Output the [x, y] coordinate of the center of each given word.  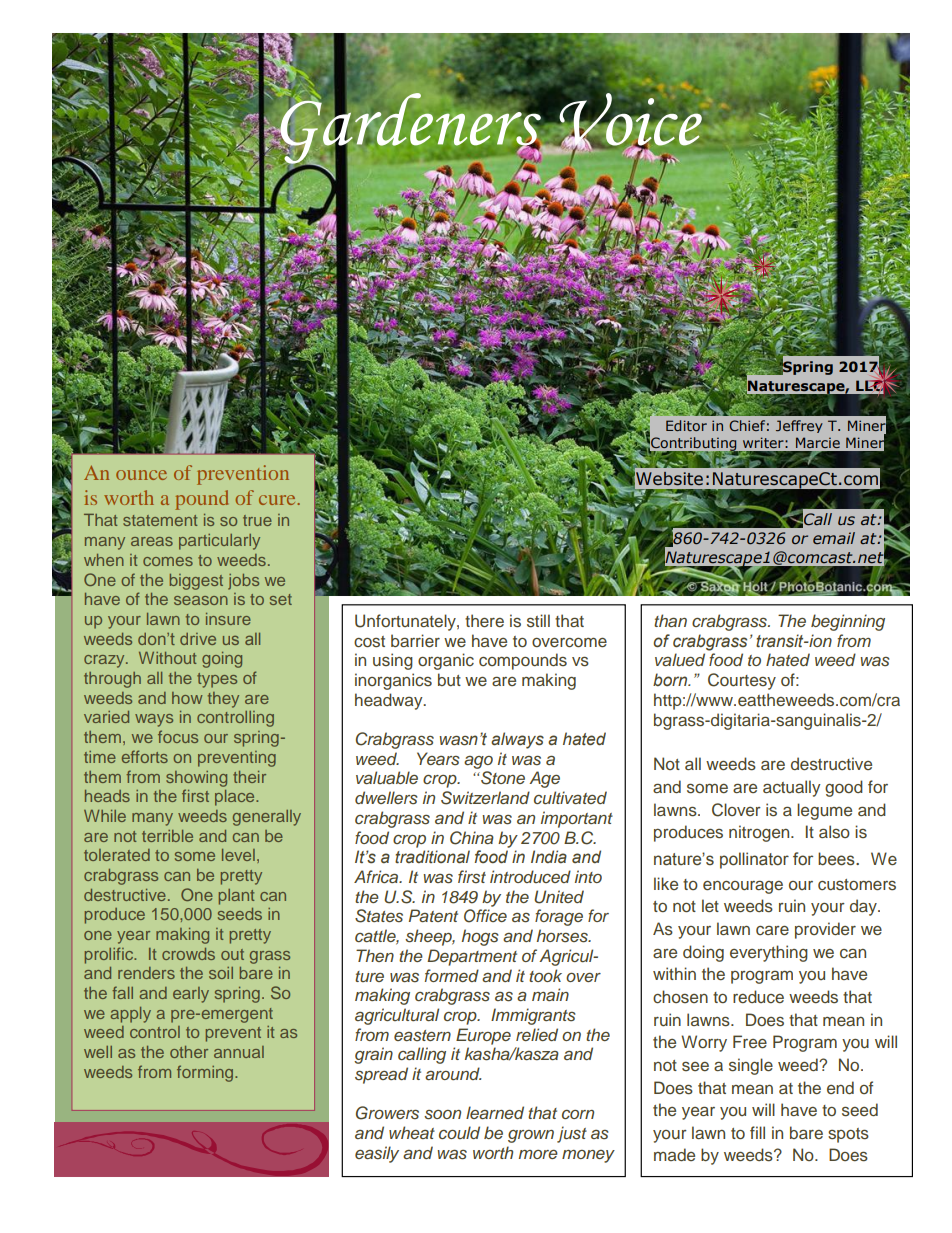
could [459, 1132]
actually [792, 788]
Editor [686, 425]
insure [228, 619]
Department [472, 957]
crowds [188, 954]
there [484, 620]
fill [757, 1132]
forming [206, 1073]
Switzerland [485, 798]
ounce [141, 475]
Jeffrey [799, 426]
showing [196, 779]
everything [769, 953]
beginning [848, 622]
